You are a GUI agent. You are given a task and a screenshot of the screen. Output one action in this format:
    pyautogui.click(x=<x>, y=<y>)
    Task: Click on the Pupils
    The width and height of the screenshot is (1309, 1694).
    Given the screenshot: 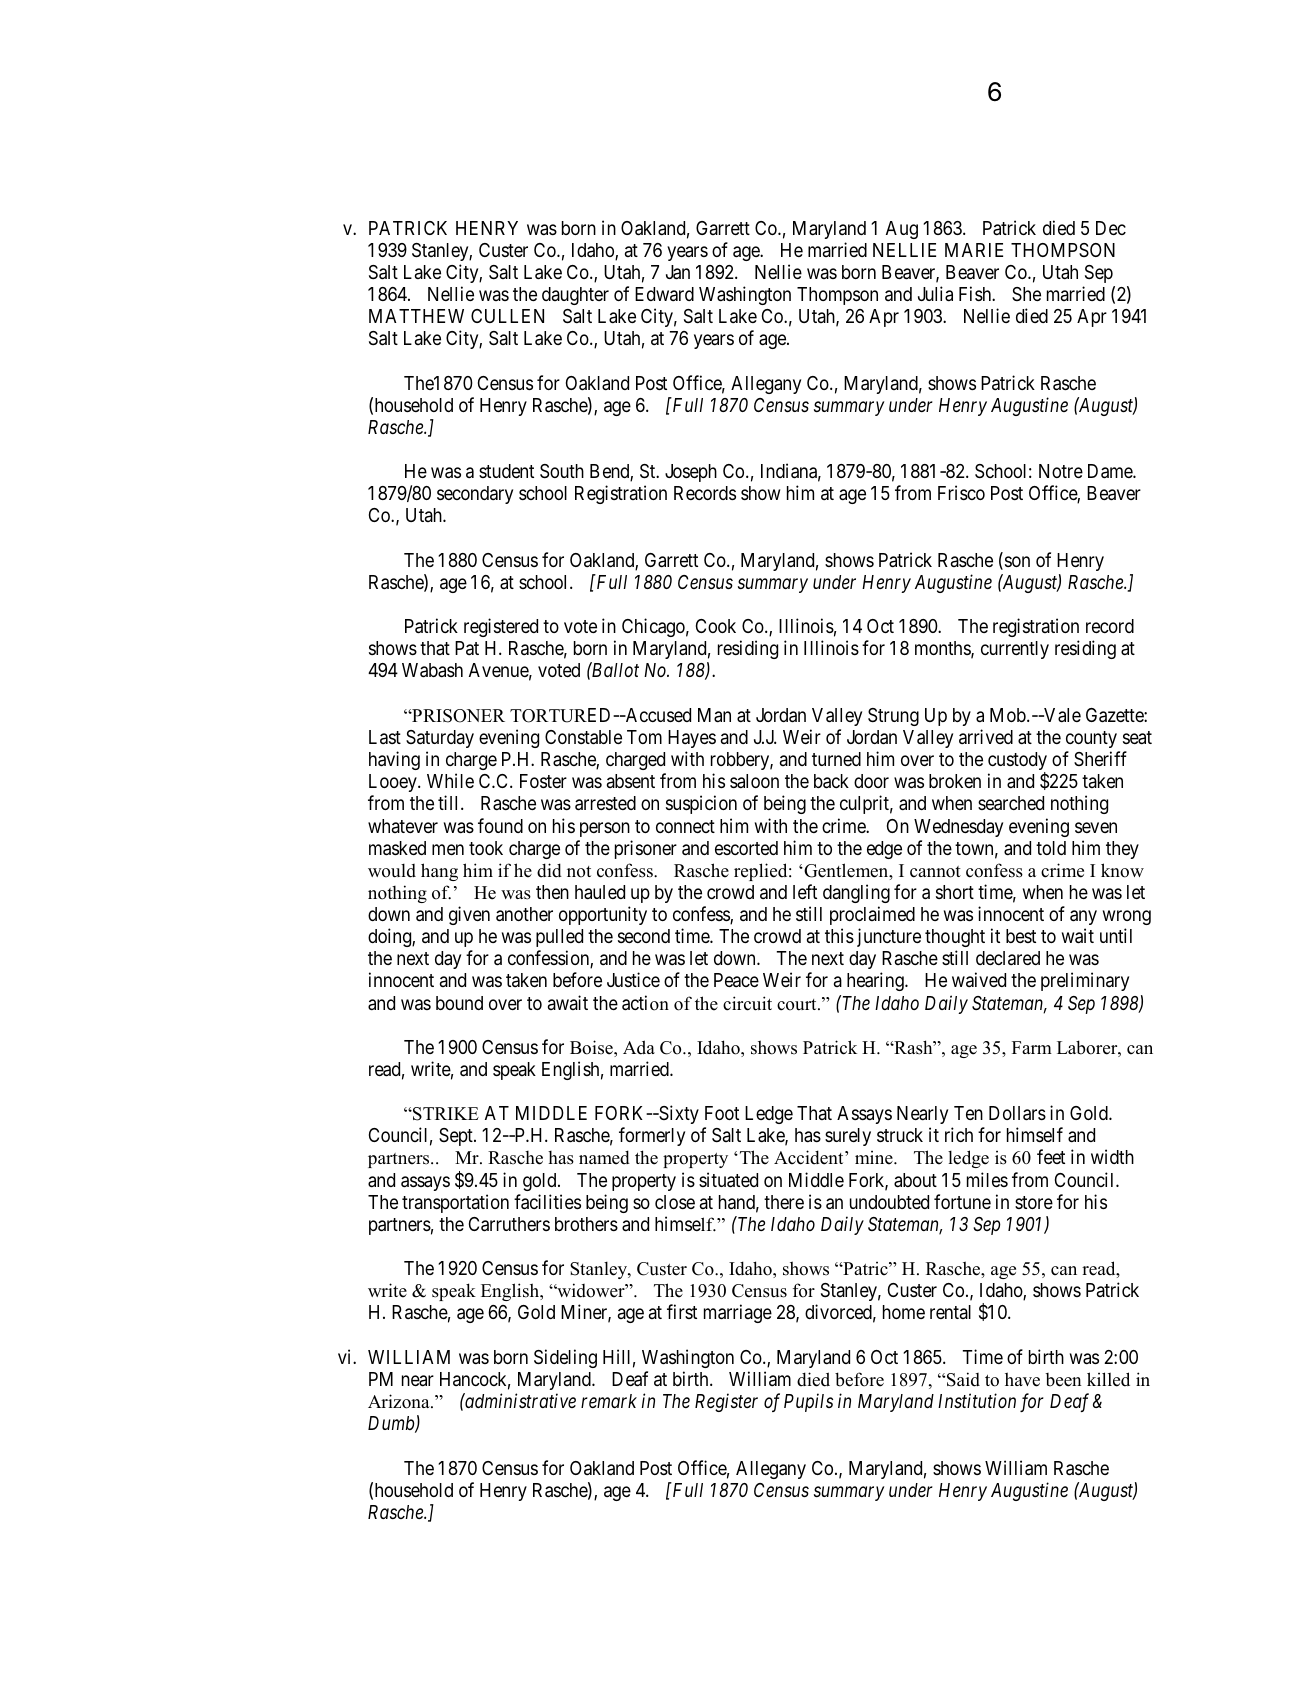 What is the action you would take?
    pyautogui.click(x=808, y=1402)
